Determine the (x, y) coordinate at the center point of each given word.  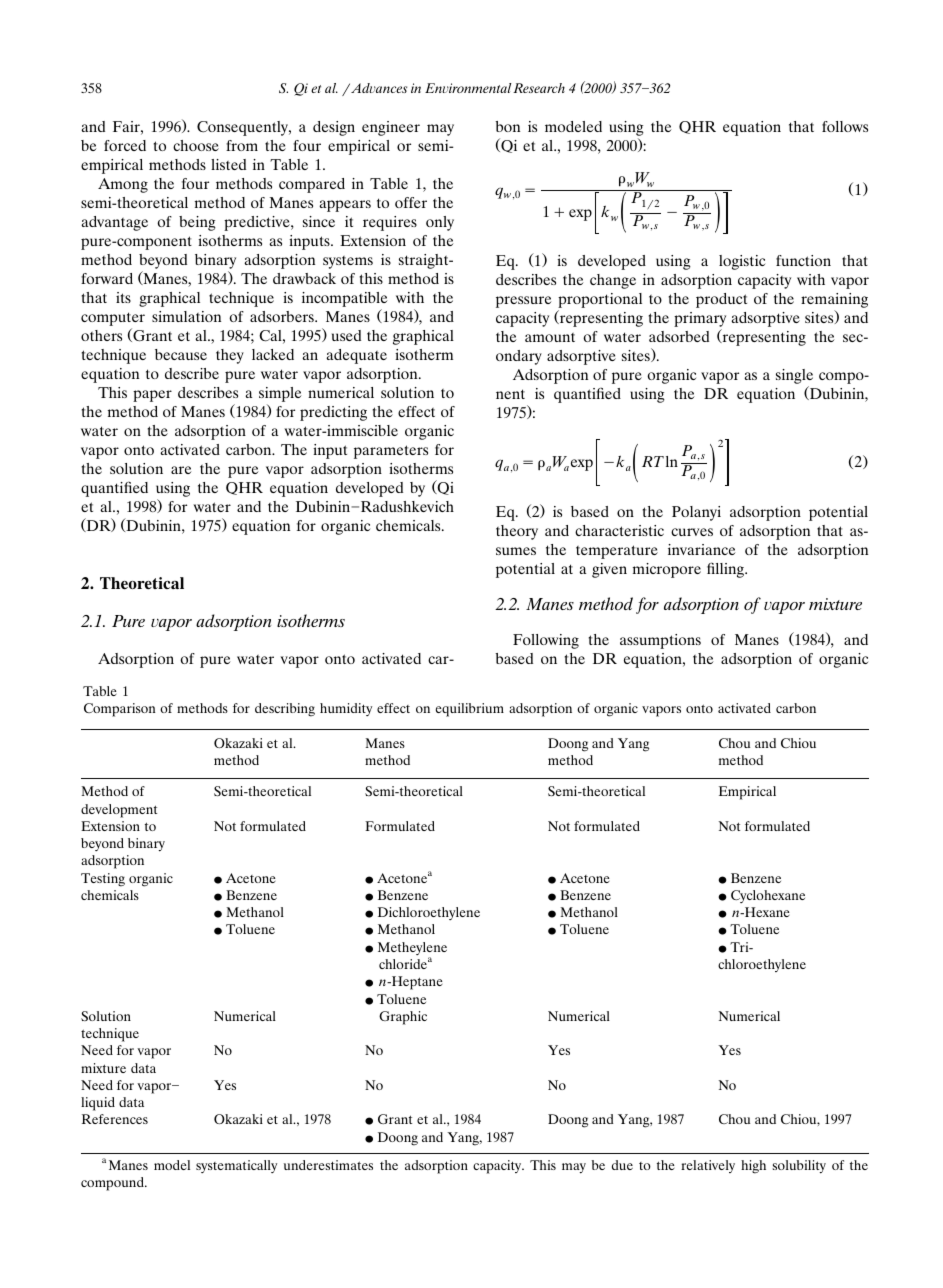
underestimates (328, 1165)
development (119, 811)
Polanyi (696, 513)
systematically (236, 1166)
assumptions (660, 641)
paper (152, 396)
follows (845, 126)
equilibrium (470, 710)
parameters (391, 452)
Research (539, 88)
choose (196, 145)
